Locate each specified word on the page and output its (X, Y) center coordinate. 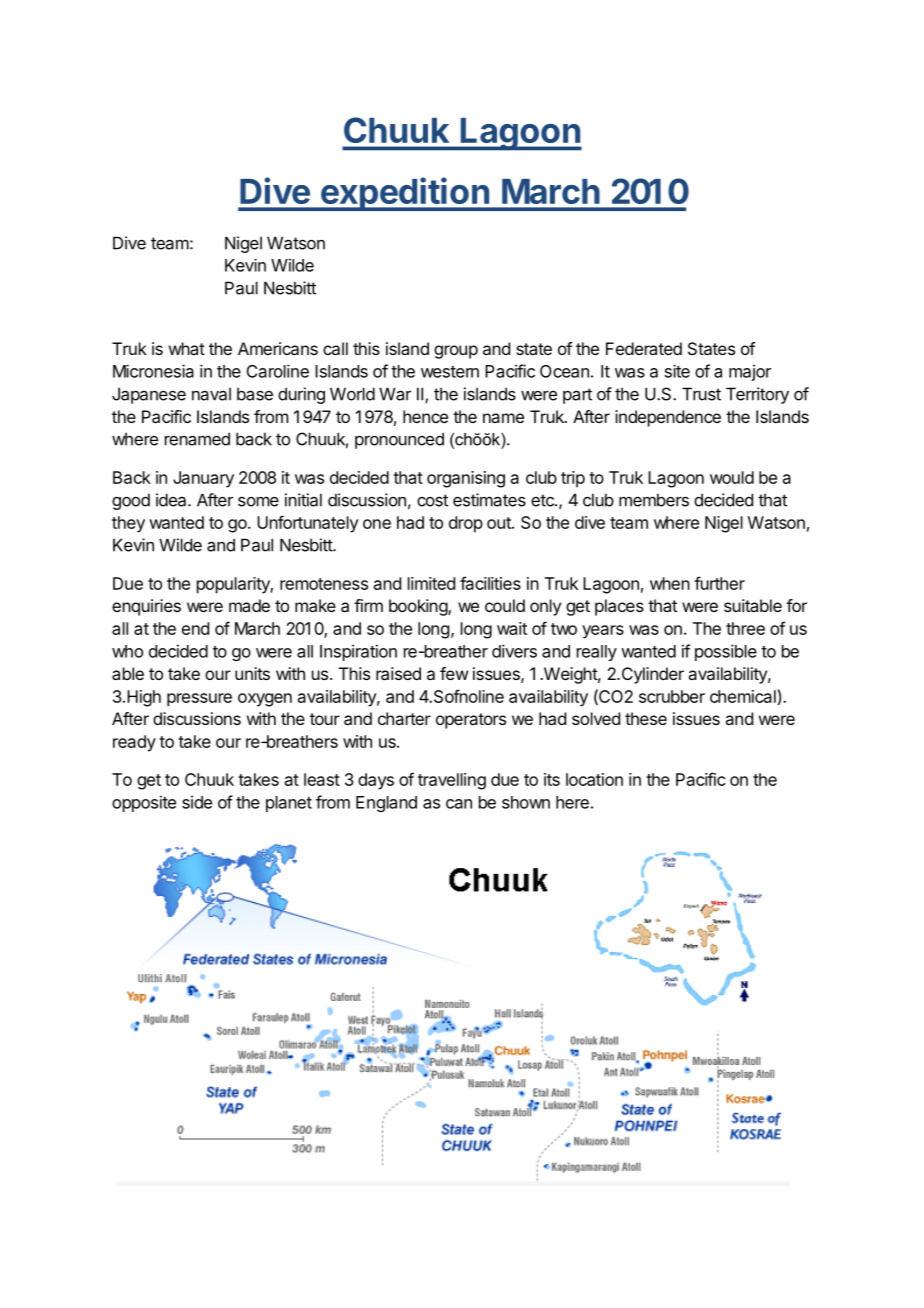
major (750, 372)
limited (431, 583)
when (670, 583)
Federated (644, 348)
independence (668, 418)
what (187, 348)
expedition (404, 194)
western (450, 372)
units (252, 673)
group (456, 352)
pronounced (399, 440)
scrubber (672, 696)
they (128, 524)
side (197, 802)
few (454, 673)
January (203, 479)
